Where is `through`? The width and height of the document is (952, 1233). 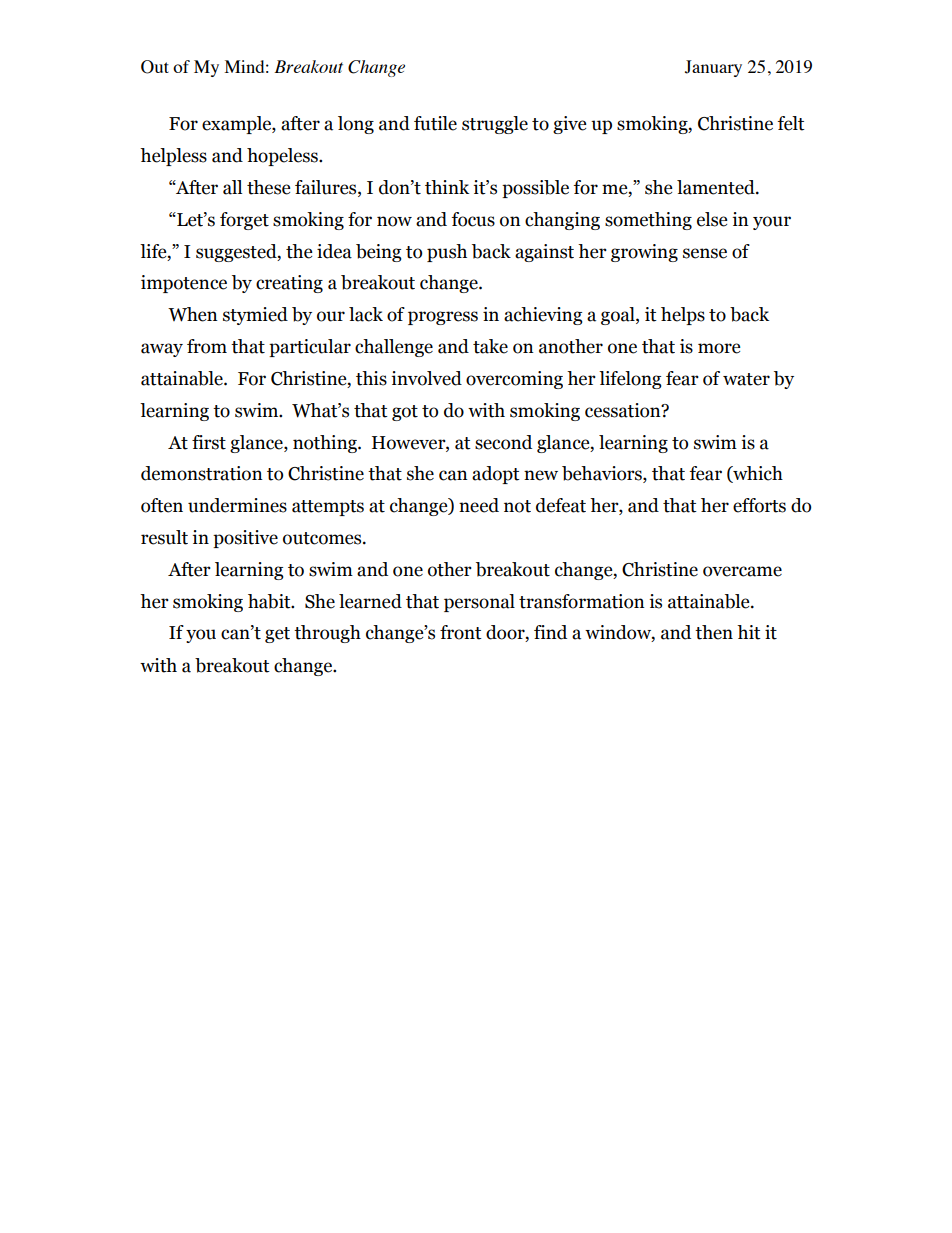
through is located at coordinates (327, 634).
